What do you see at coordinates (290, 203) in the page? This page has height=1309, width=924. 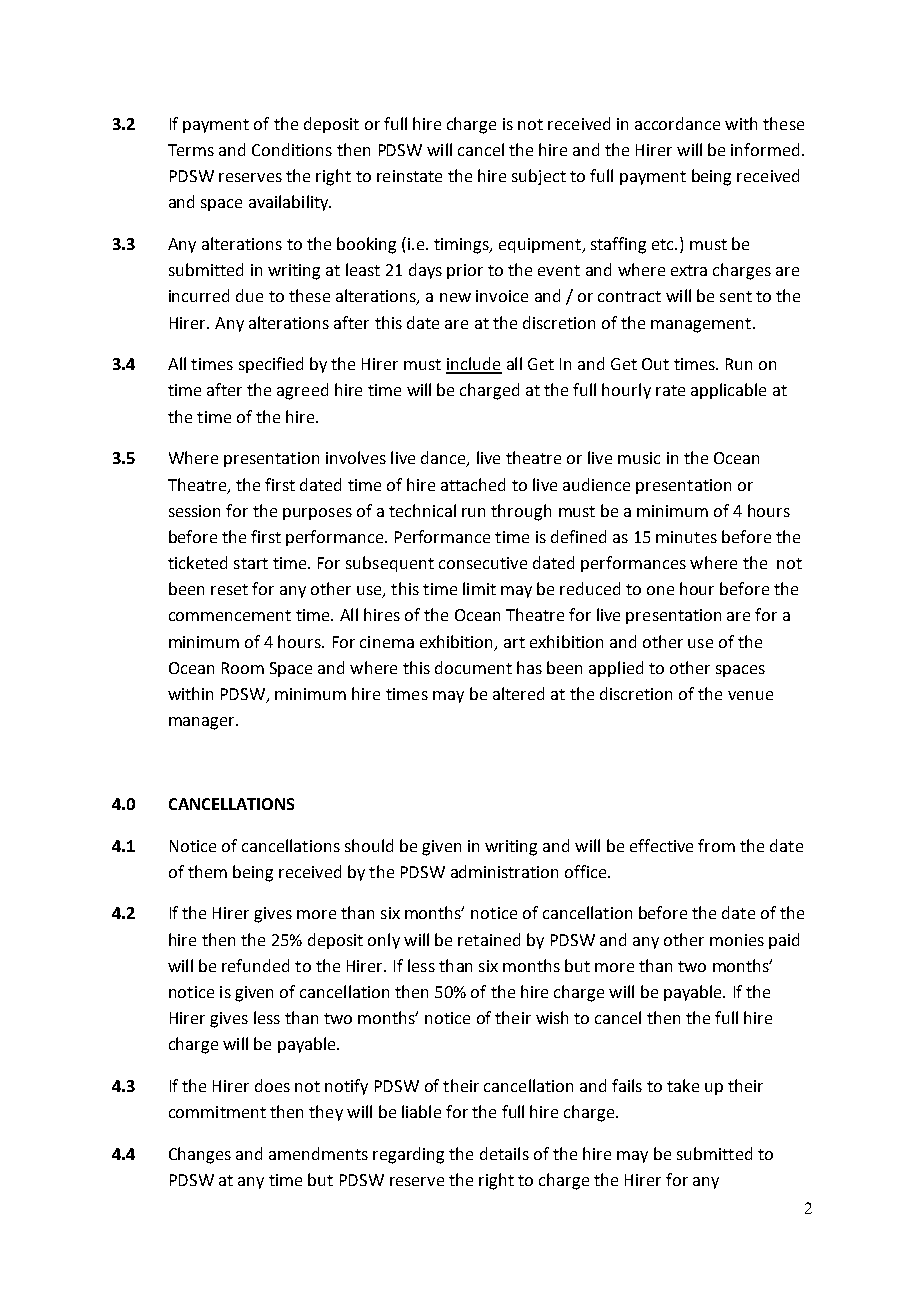 I see `availability` at bounding box center [290, 203].
